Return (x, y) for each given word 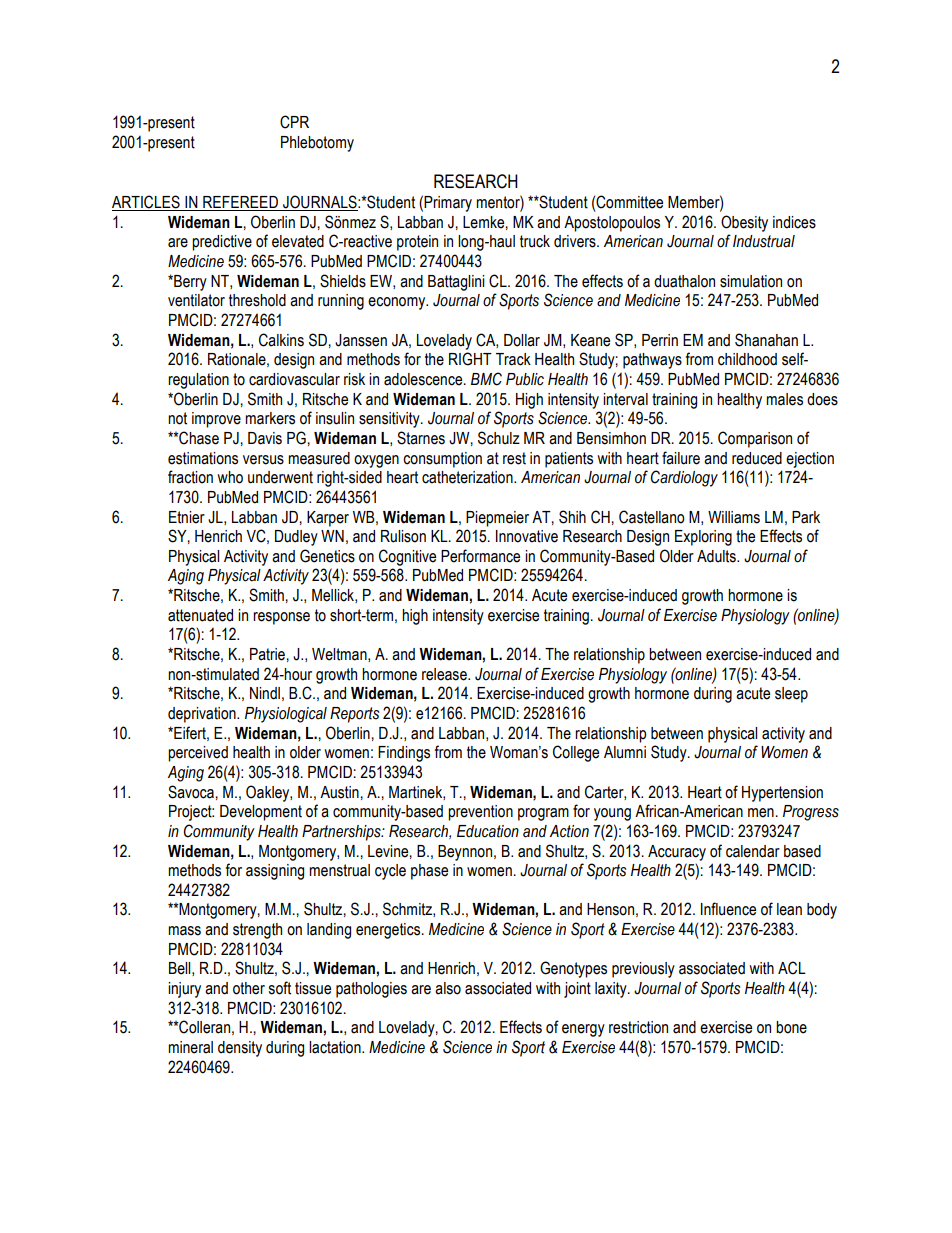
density (240, 1049)
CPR (294, 122)
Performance (480, 556)
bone (791, 1027)
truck (535, 241)
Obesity (744, 223)
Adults (717, 556)
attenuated (200, 615)
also (448, 988)
